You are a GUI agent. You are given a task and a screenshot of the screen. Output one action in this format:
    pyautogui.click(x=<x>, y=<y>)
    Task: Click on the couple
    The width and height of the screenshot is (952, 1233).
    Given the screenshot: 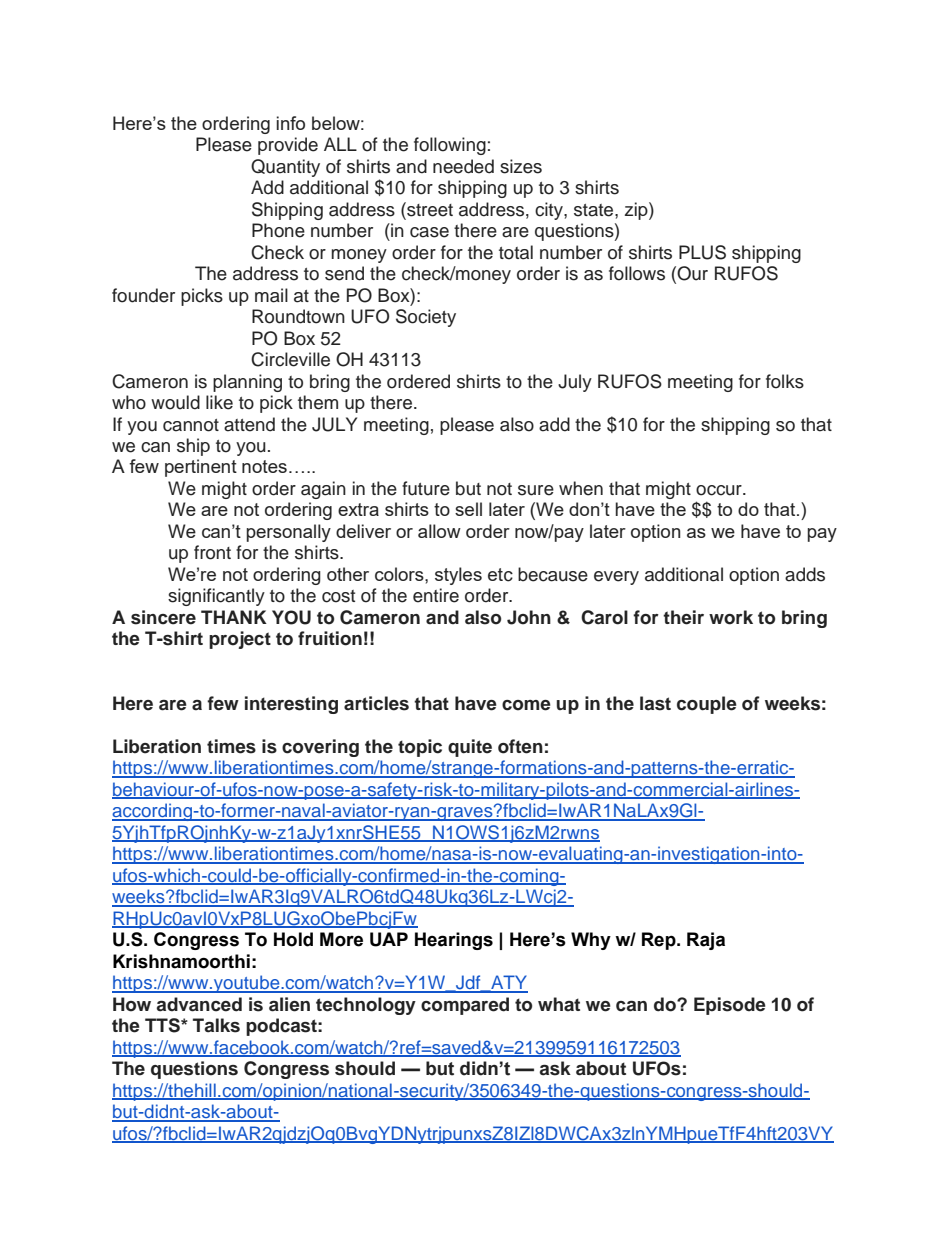 What is the action you would take?
    pyautogui.click(x=707, y=705)
